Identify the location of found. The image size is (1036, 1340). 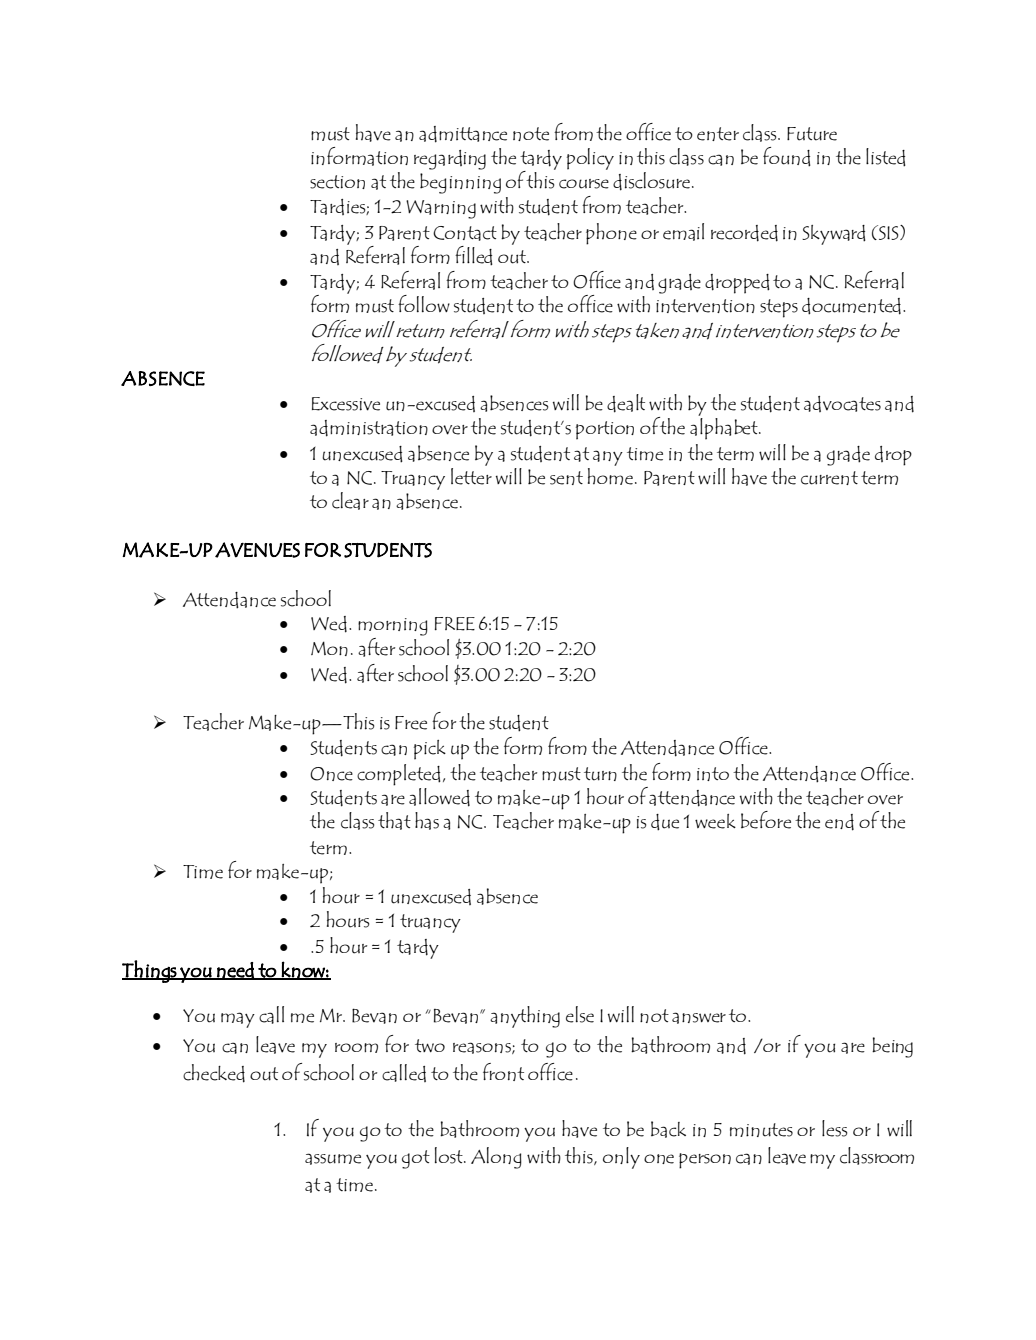
(787, 157).
